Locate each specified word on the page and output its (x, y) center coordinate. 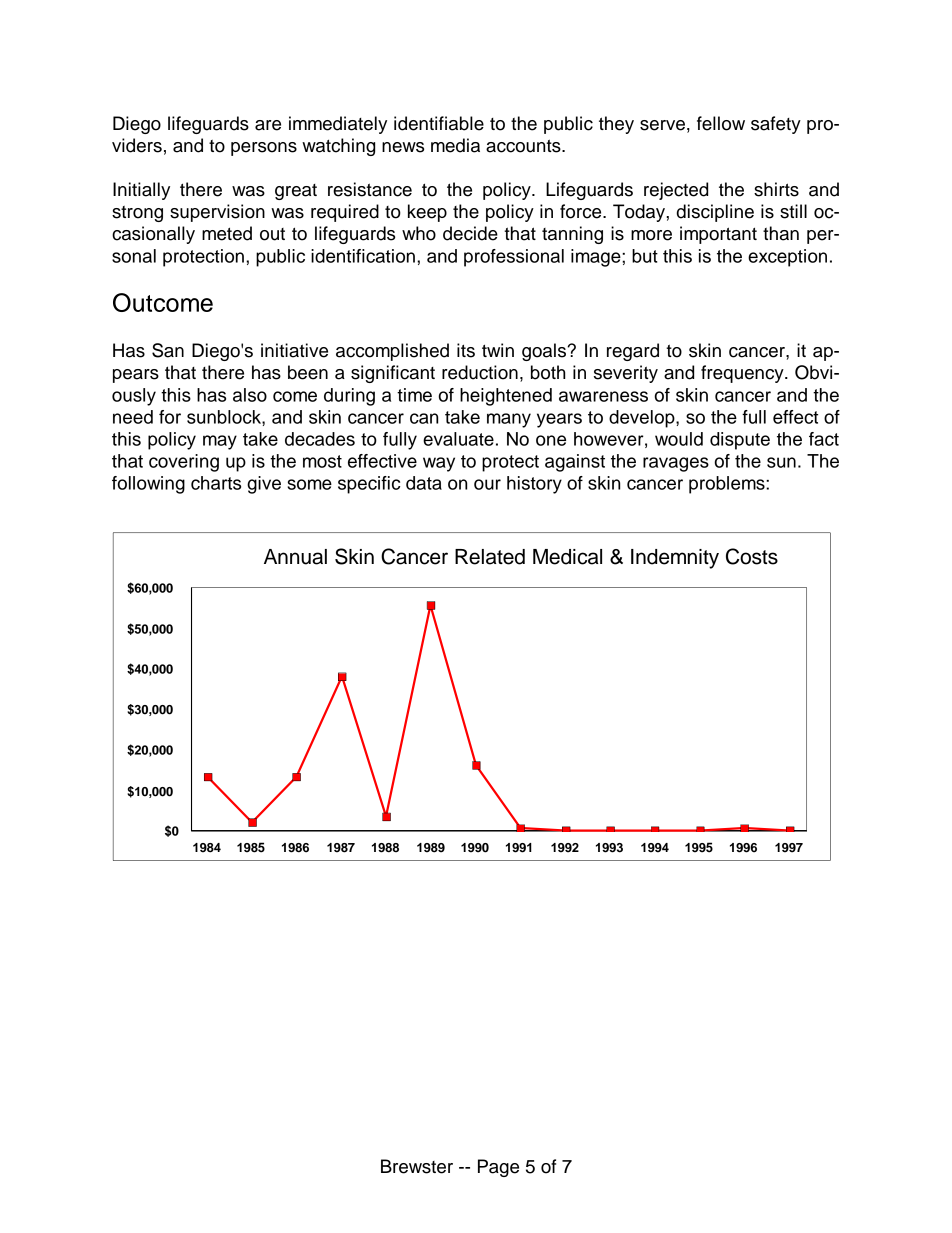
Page (498, 1168)
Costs (752, 556)
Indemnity (675, 559)
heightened (506, 397)
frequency (743, 374)
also (250, 395)
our (487, 484)
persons (264, 149)
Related (490, 557)
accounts (524, 146)
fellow (721, 123)
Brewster (417, 1166)
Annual (295, 557)
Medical (567, 557)
